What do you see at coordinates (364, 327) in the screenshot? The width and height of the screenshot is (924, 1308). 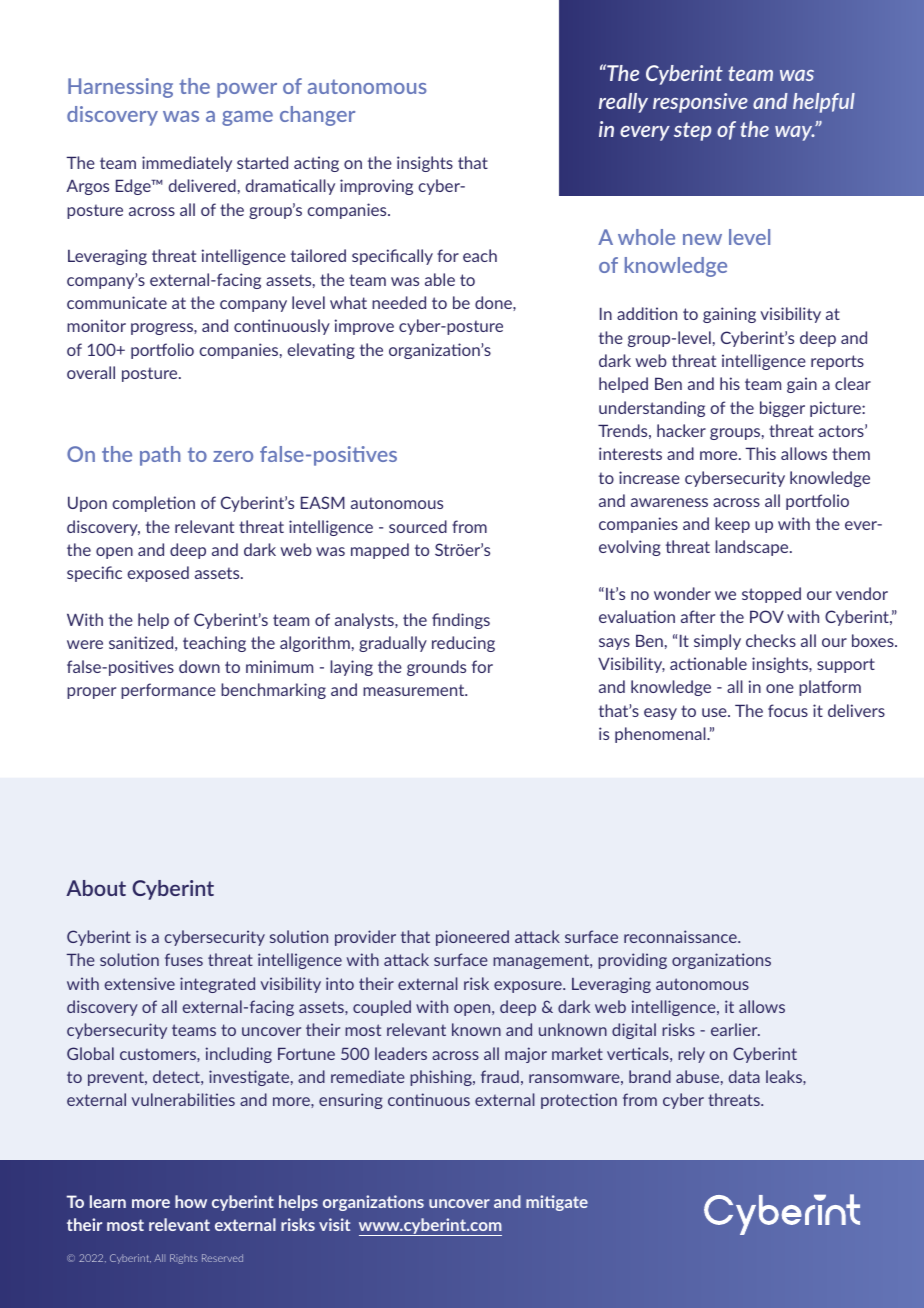 I see `improve` at bounding box center [364, 327].
